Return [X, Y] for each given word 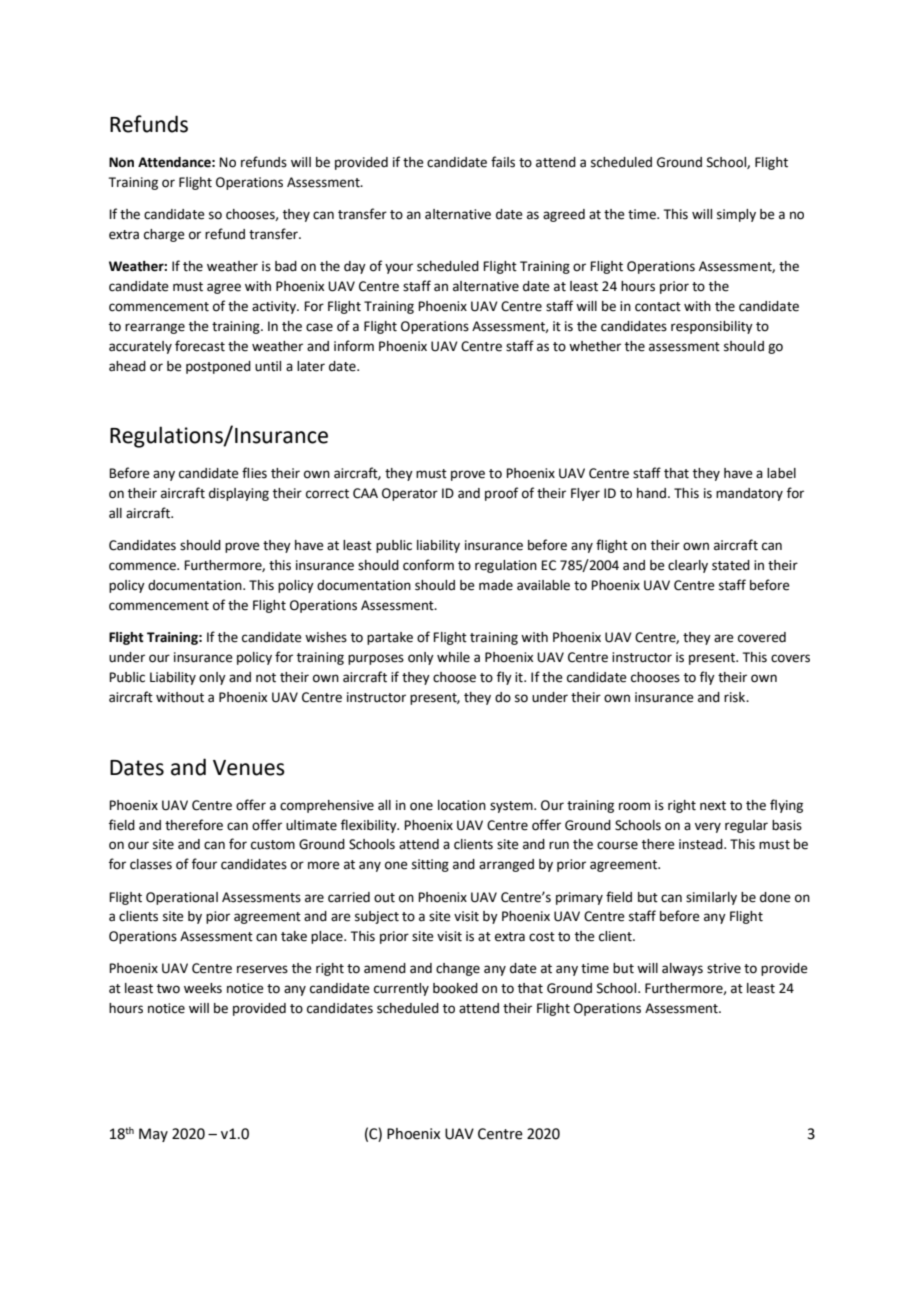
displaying [239, 494]
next [713, 806]
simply [736, 215]
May [153, 1135]
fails [503, 162]
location [462, 805]
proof [501, 494]
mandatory [749, 494]
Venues [249, 768]
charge [164, 235]
